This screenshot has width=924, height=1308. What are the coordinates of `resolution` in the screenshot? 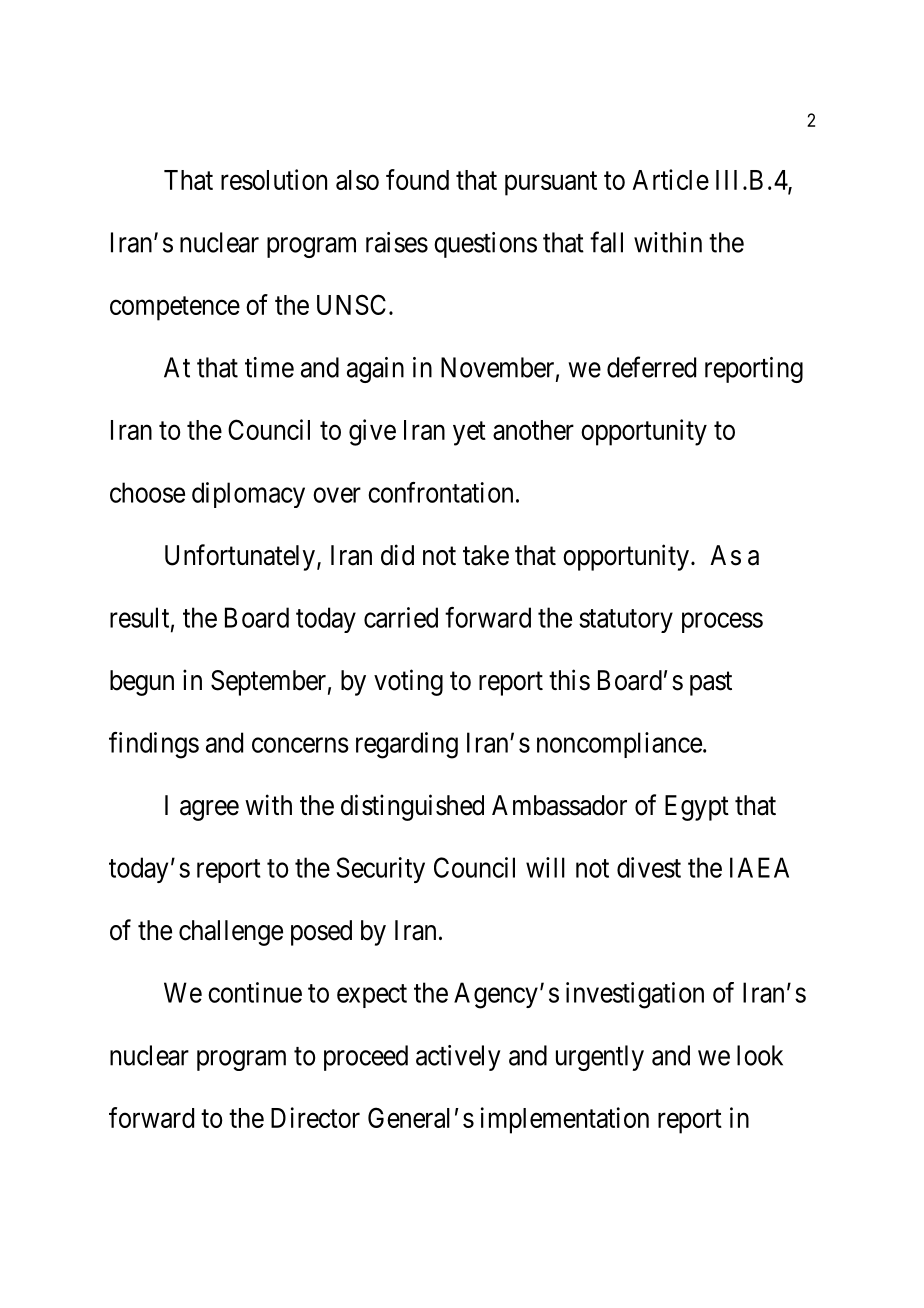 It's located at (274, 179).
